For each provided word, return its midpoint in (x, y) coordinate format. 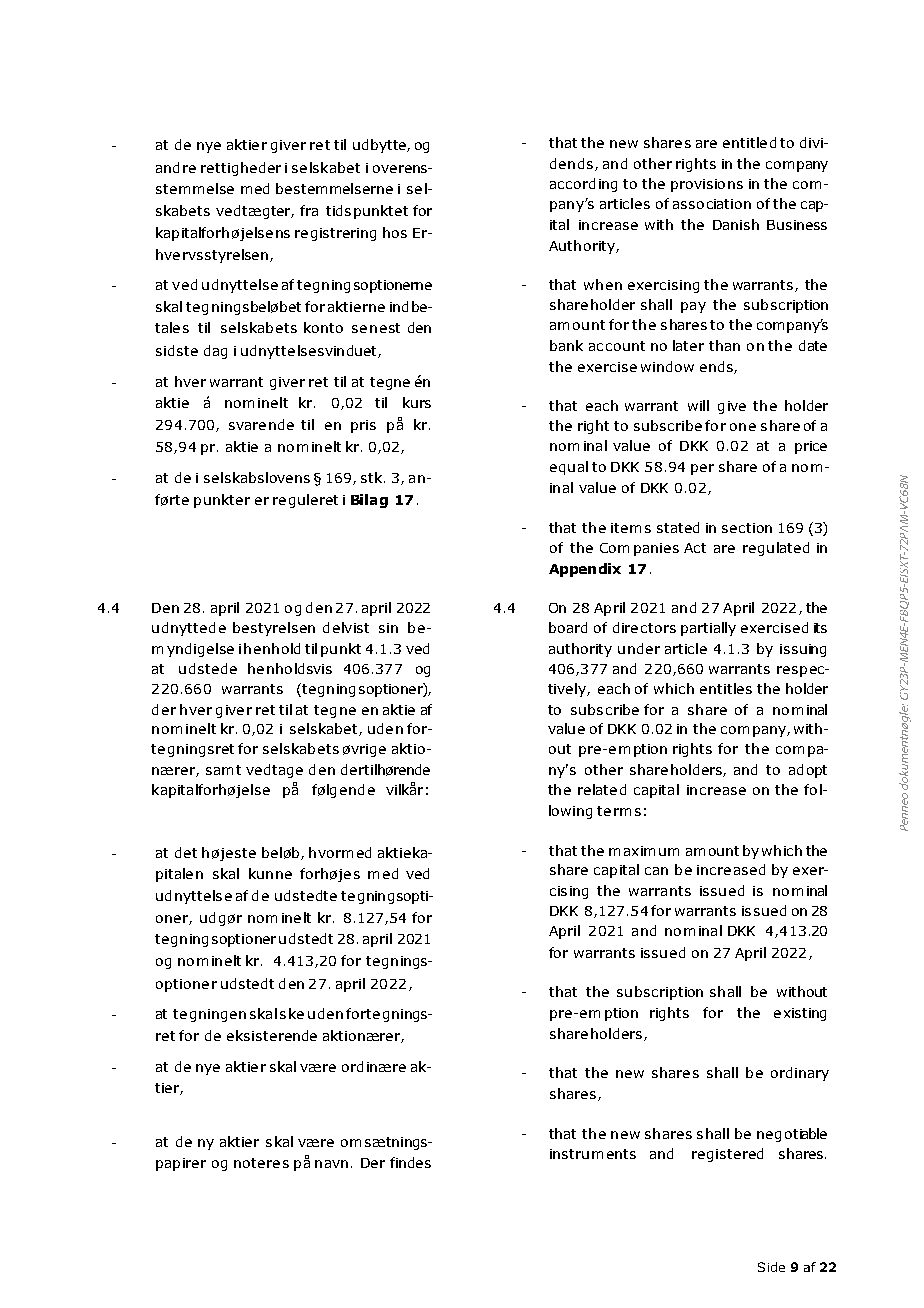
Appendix (585, 570)
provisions (707, 185)
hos (395, 232)
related (602, 789)
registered (727, 1155)
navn (331, 1164)
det (186, 852)
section (747, 528)
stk (373, 477)
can (656, 871)
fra (309, 210)
